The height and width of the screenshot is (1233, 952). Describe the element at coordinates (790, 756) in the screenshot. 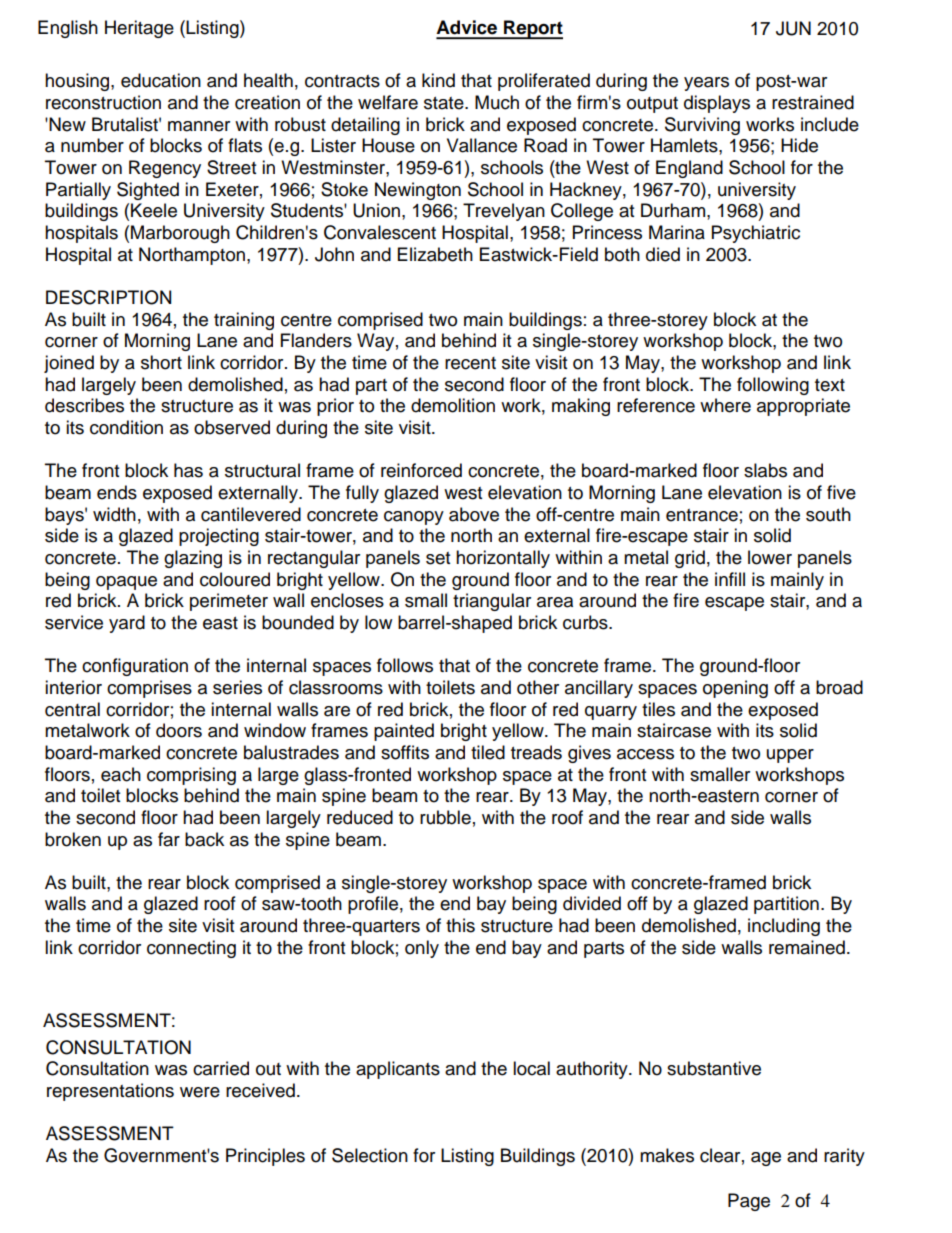

I see `upper` at that location.
